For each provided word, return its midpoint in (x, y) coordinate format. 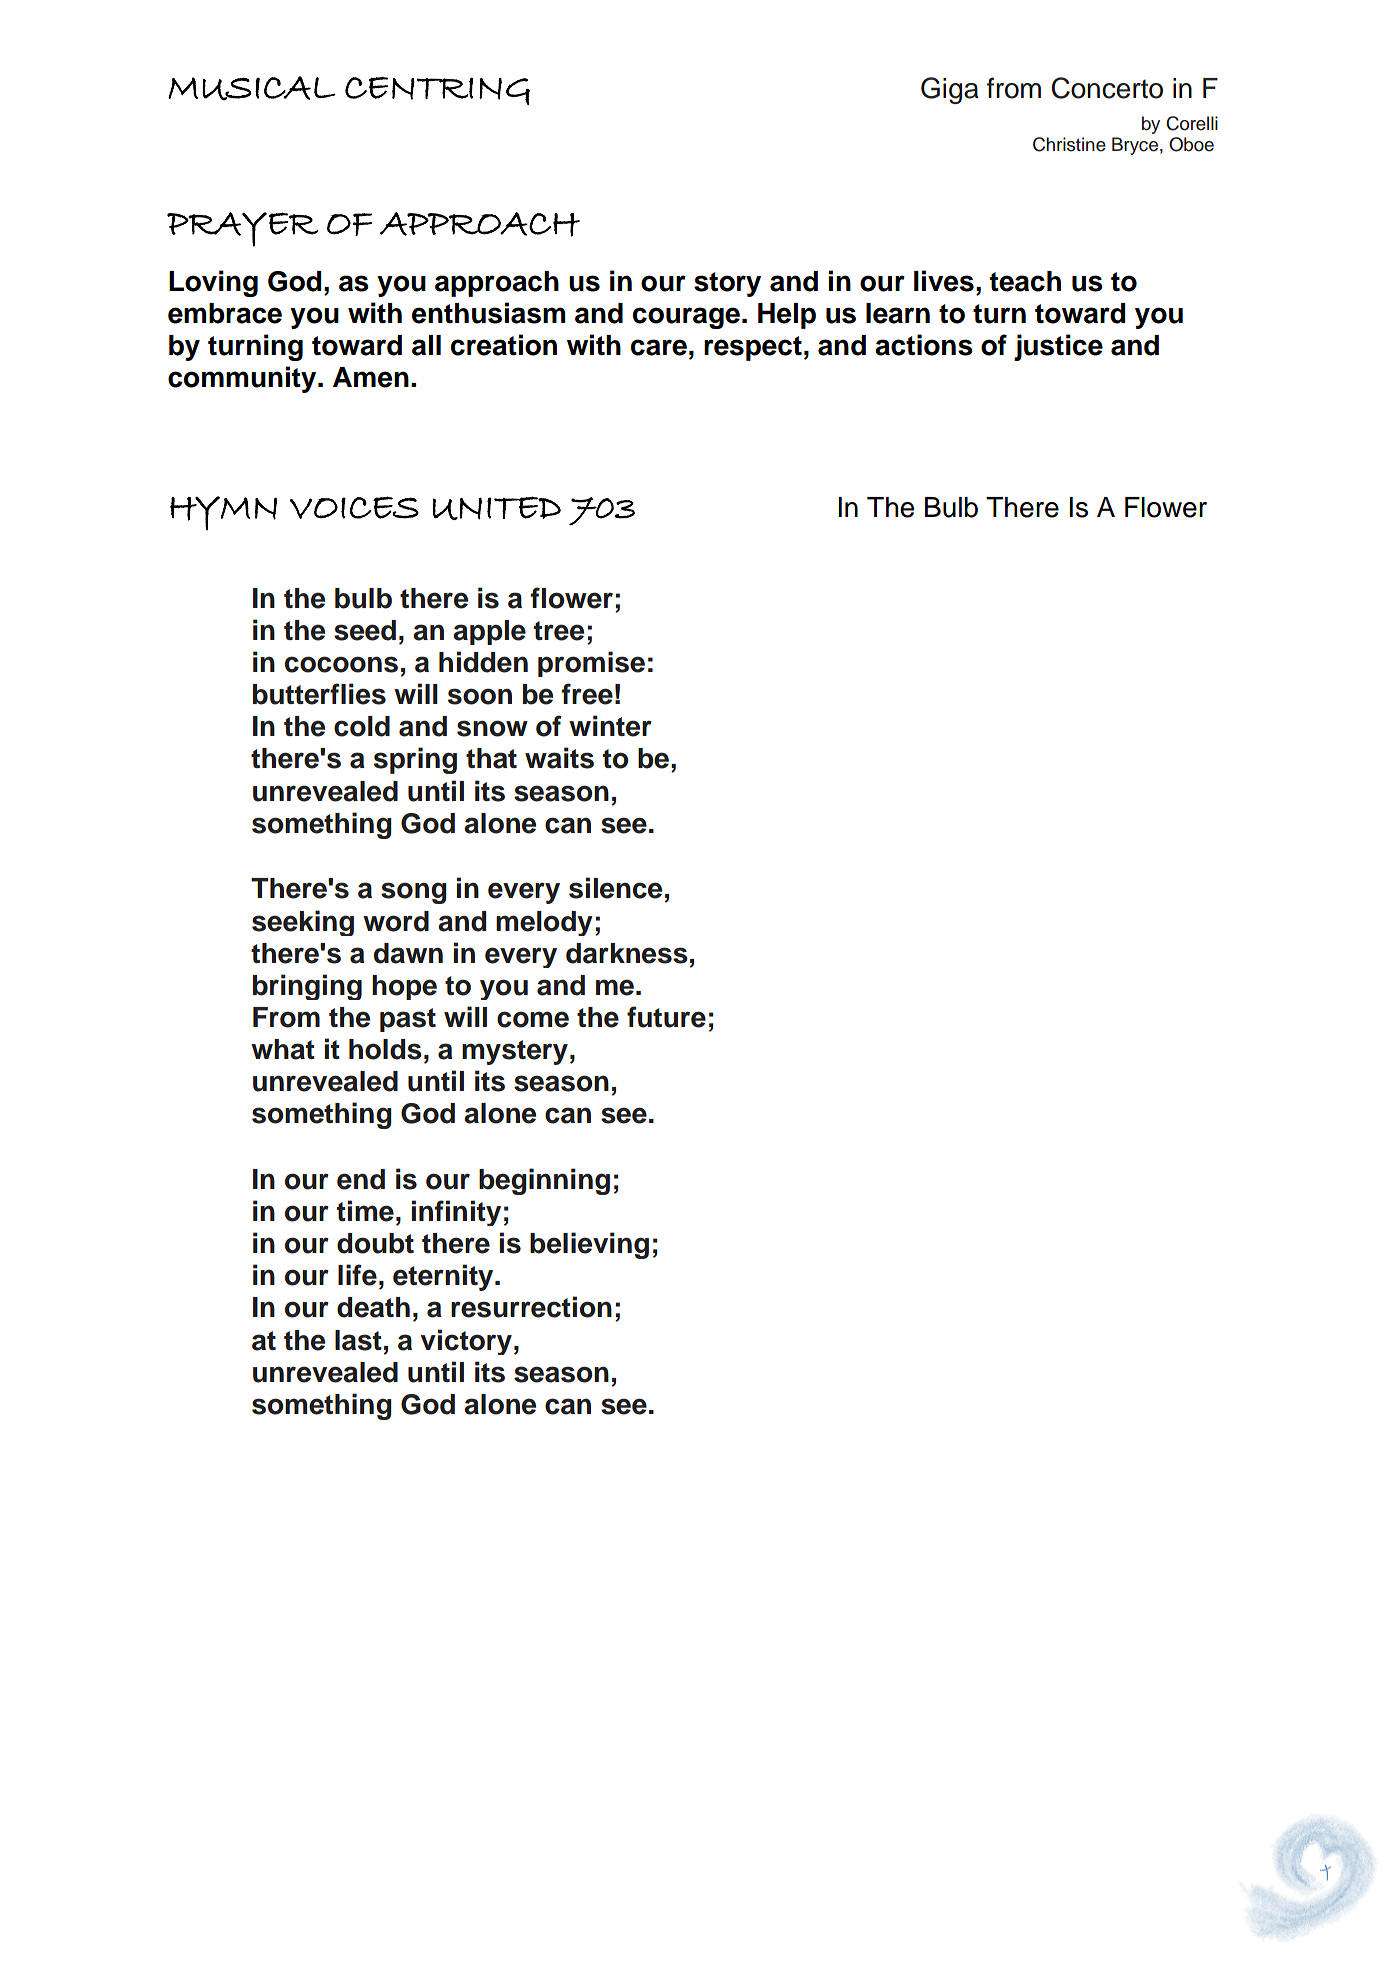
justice (1058, 347)
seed (365, 630)
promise (591, 664)
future (666, 1017)
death (373, 1307)
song (414, 893)
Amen (371, 377)
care (659, 347)
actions (924, 345)
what (283, 1049)
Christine (1069, 144)
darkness (627, 953)
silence (615, 888)
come (533, 1019)
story (727, 284)
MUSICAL (252, 88)
